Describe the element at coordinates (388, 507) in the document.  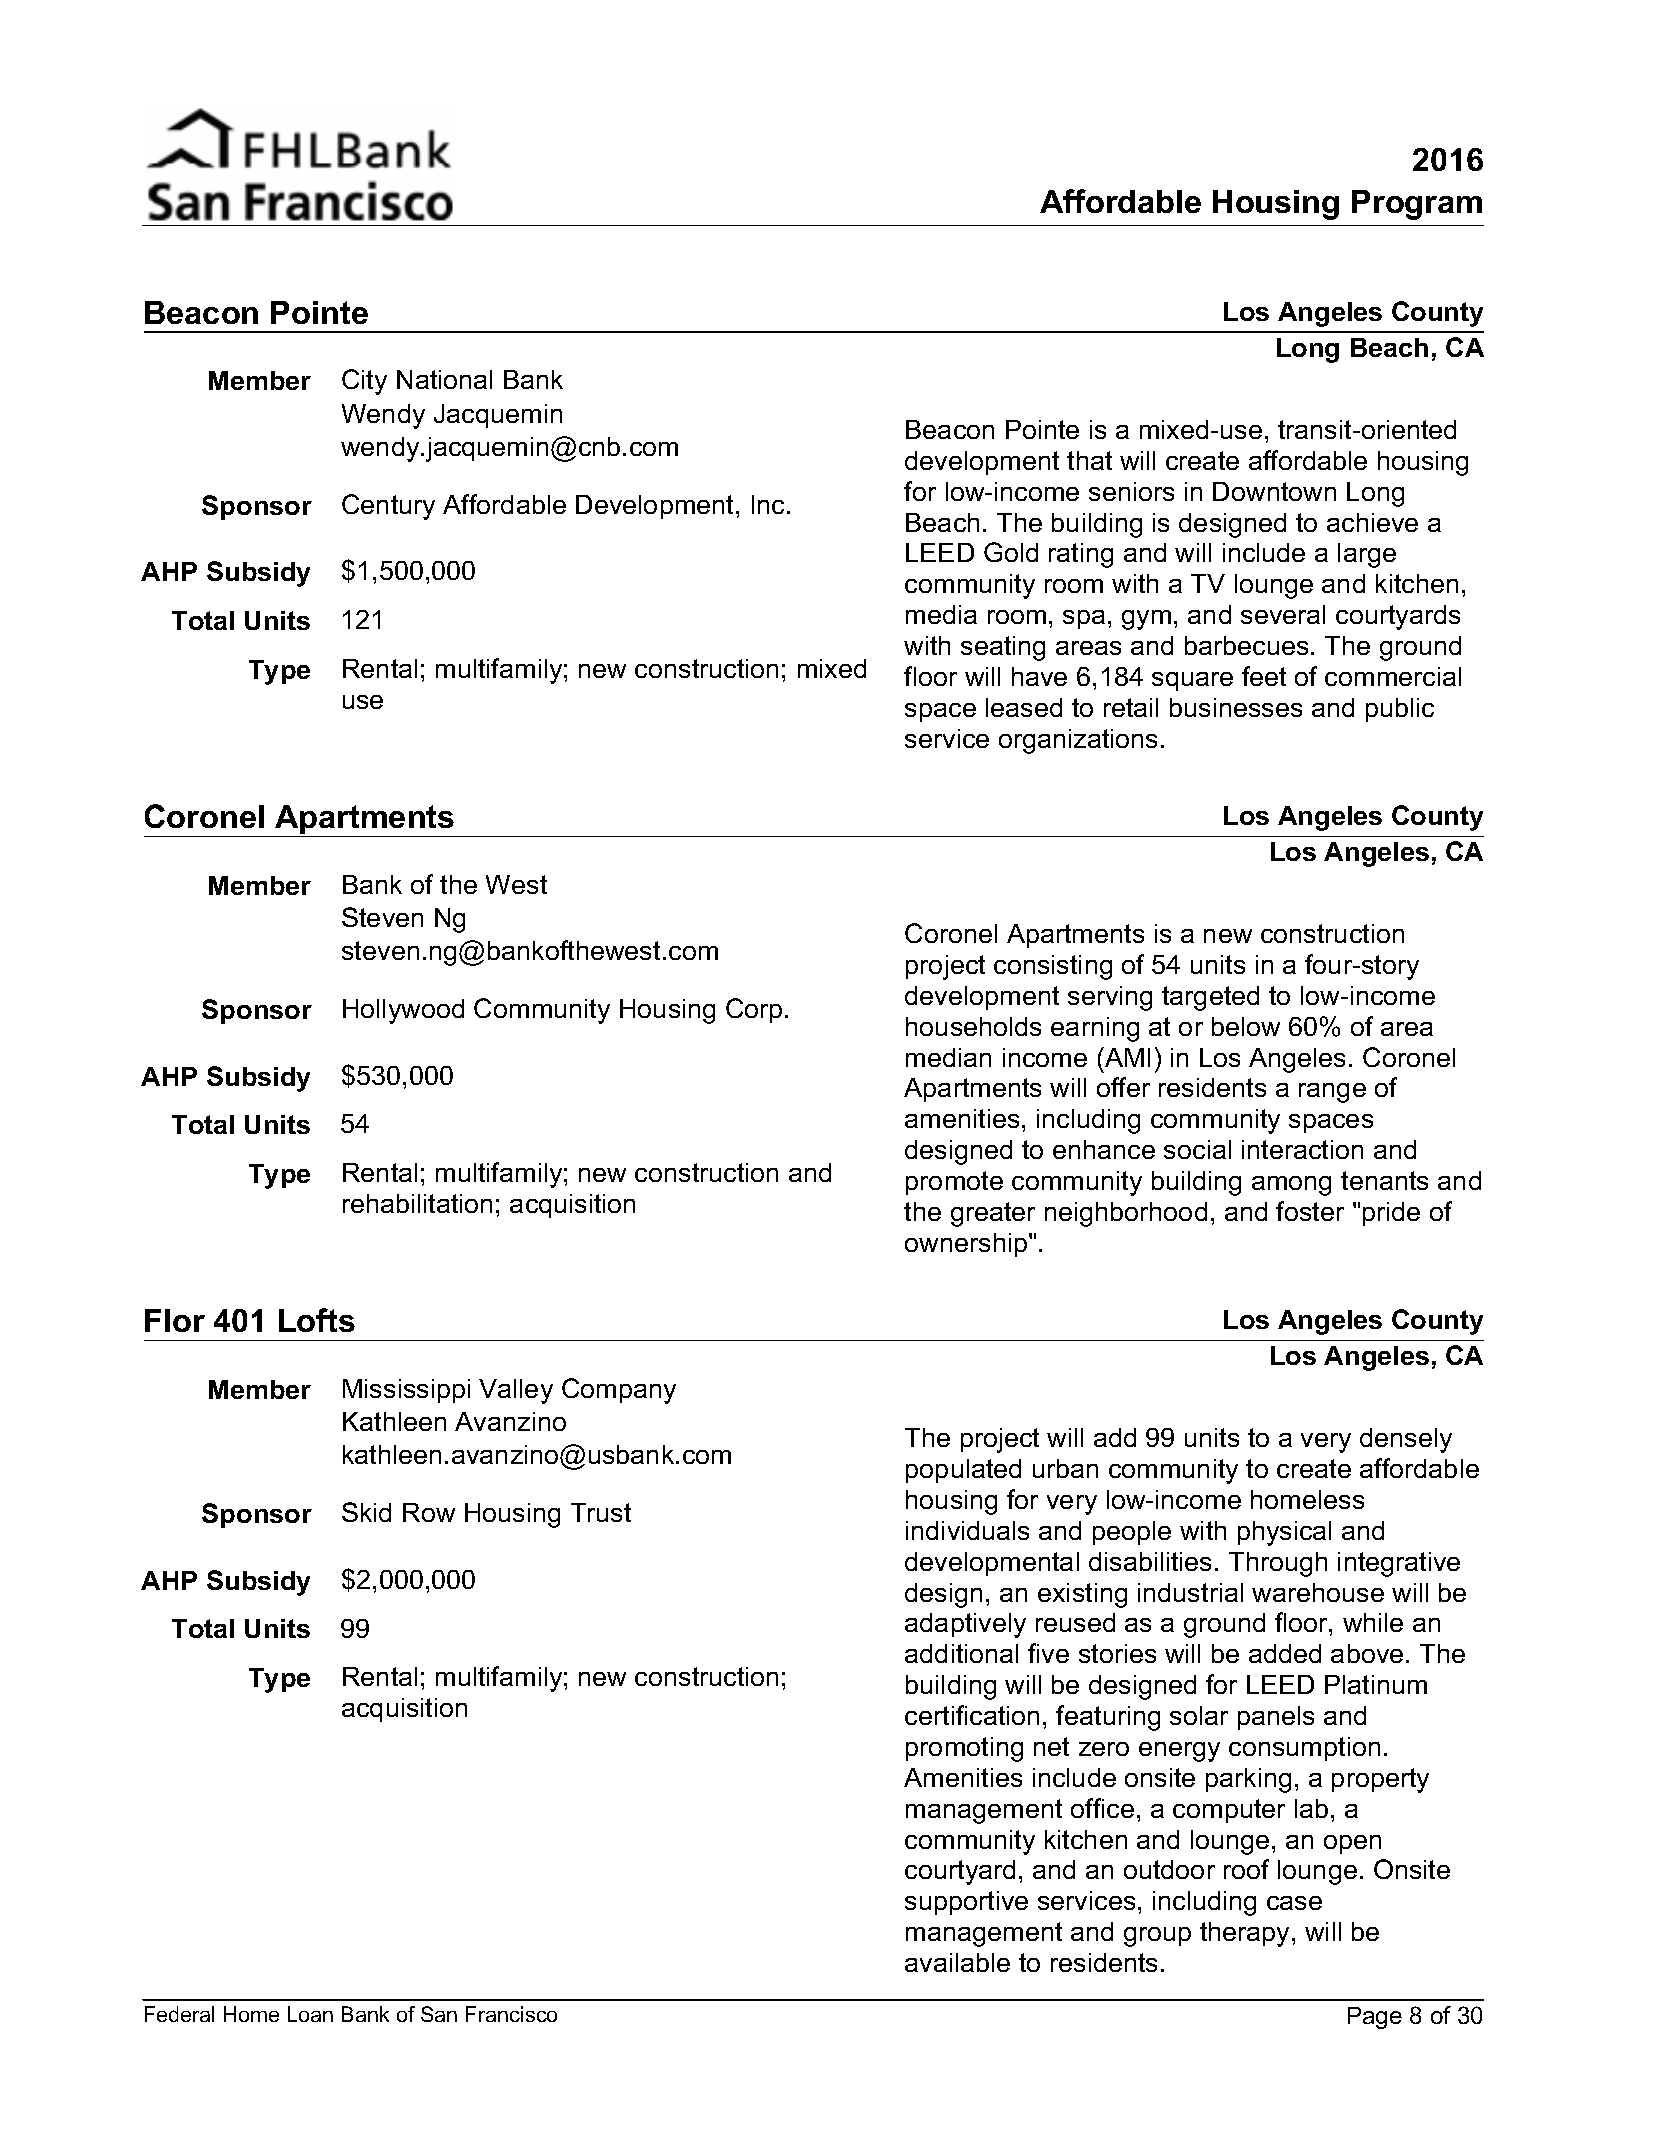
I see `Century` at that location.
